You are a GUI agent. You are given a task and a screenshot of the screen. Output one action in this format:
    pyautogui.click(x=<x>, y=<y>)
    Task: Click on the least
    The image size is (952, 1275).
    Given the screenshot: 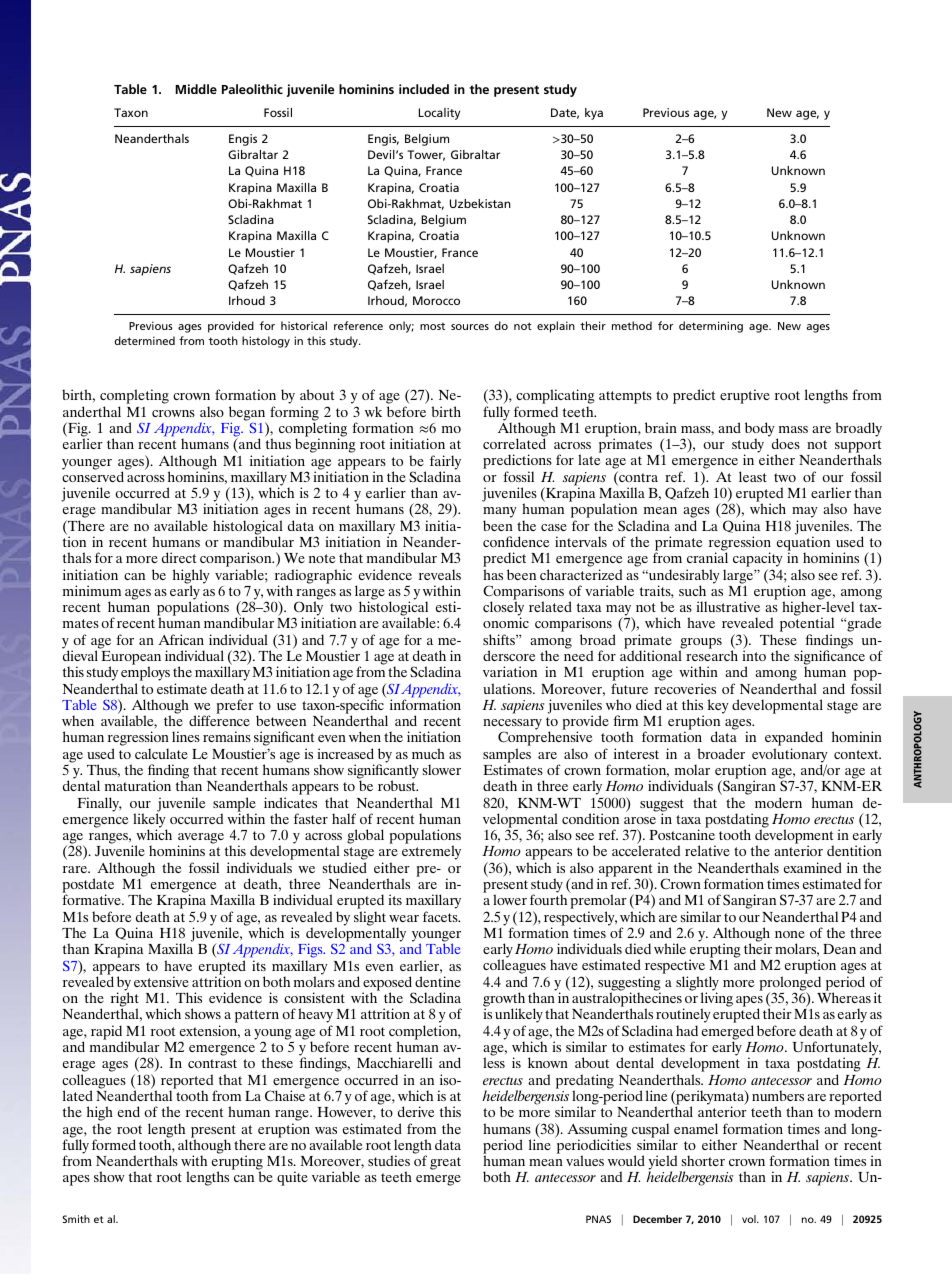 What is the action you would take?
    pyautogui.click(x=753, y=476)
